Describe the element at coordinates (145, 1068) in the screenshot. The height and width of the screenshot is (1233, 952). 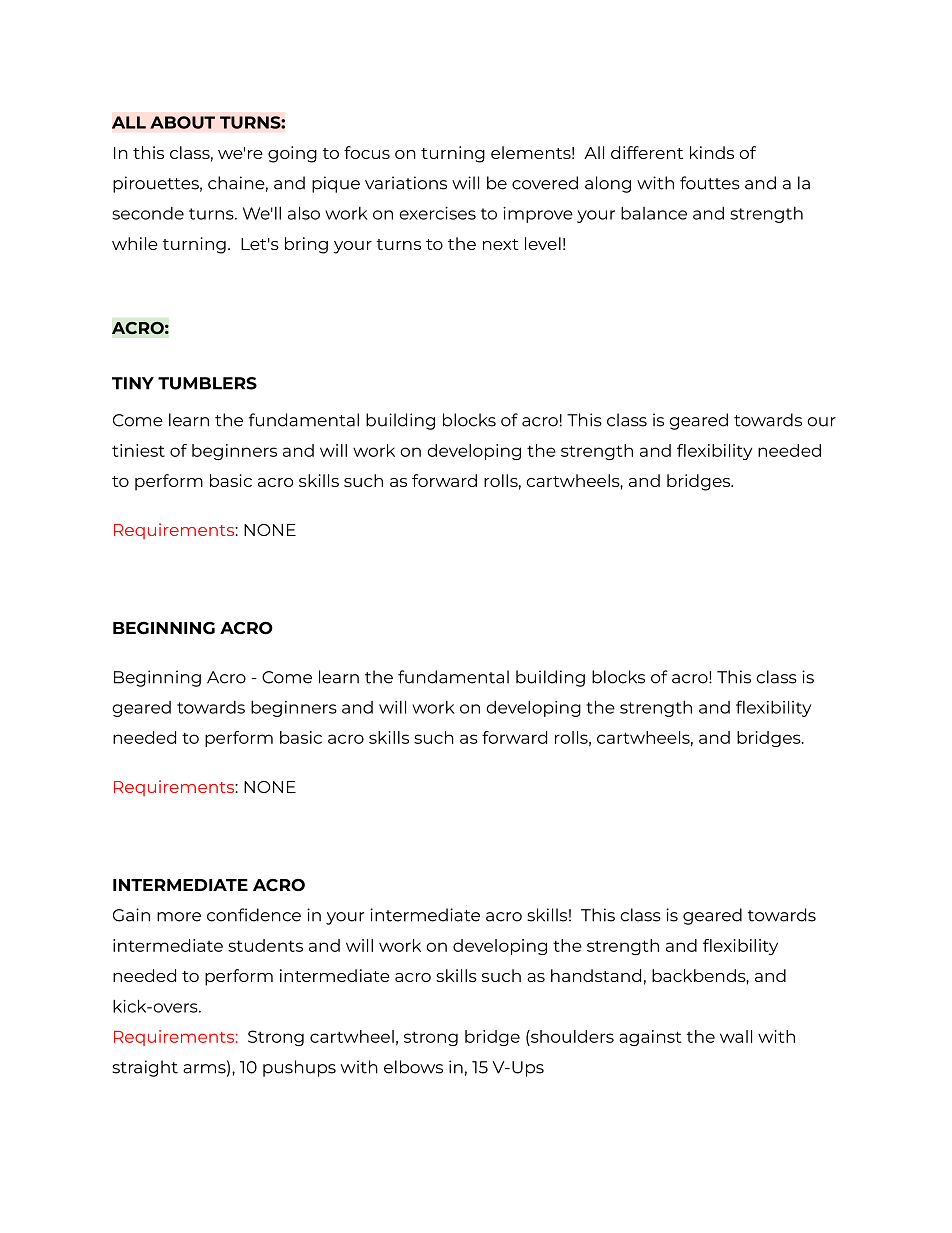
I see `straight` at that location.
